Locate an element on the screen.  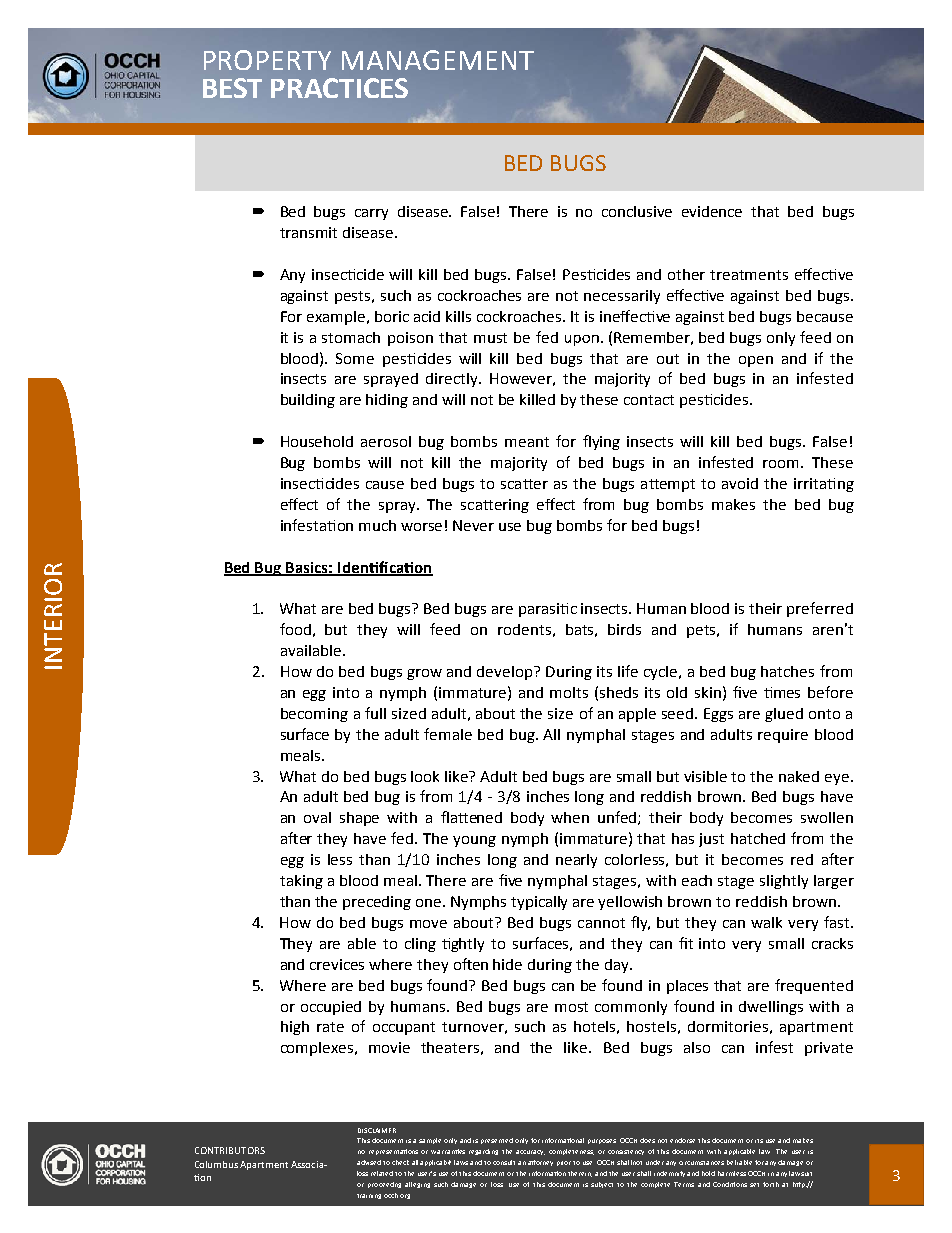
forth is located at coordinates (771, 1184).
